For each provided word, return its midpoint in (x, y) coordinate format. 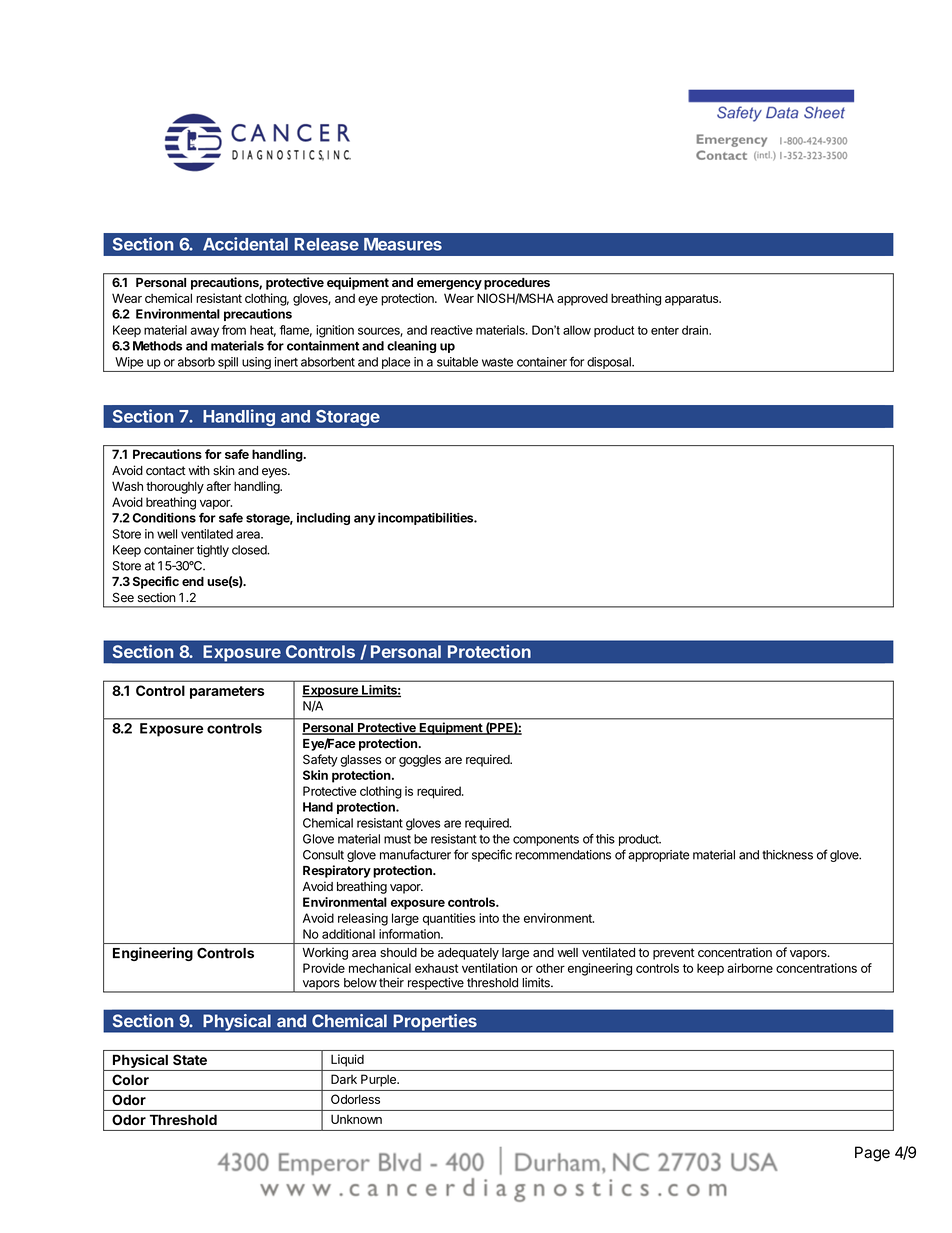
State (190, 1059)
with (199, 470)
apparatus (693, 300)
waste (497, 362)
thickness (787, 855)
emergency (449, 285)
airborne (750, 968)
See (123, 597)
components (546, 840)
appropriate (659, 856)
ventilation (489, 968)
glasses (360, 761)
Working (325, 953)
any (364, 520)
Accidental (245, 244)
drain (696, 330)
